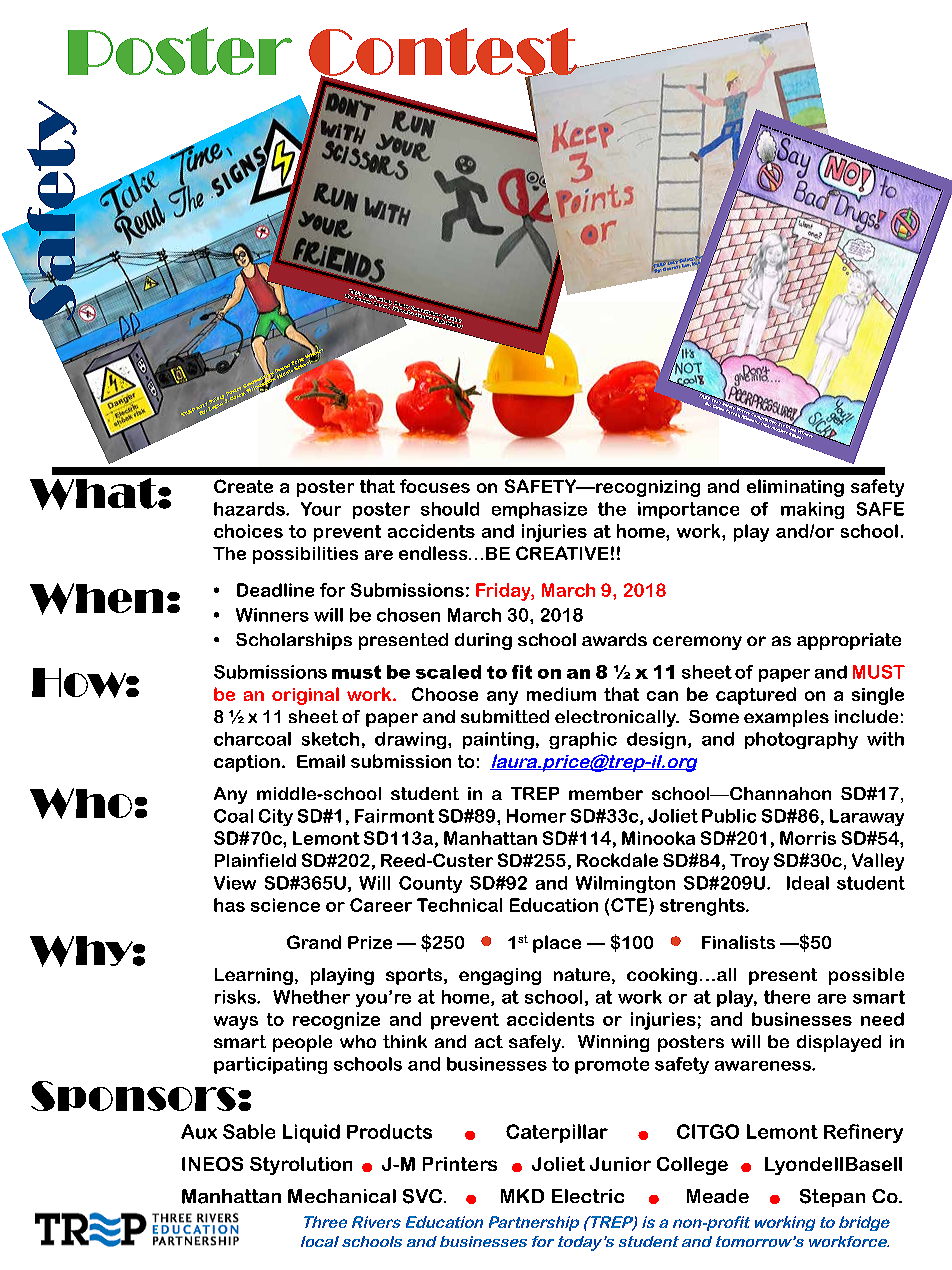 The width and height of the screenshot is (952, 1270). I want to click on risks, so click(236, 997).
